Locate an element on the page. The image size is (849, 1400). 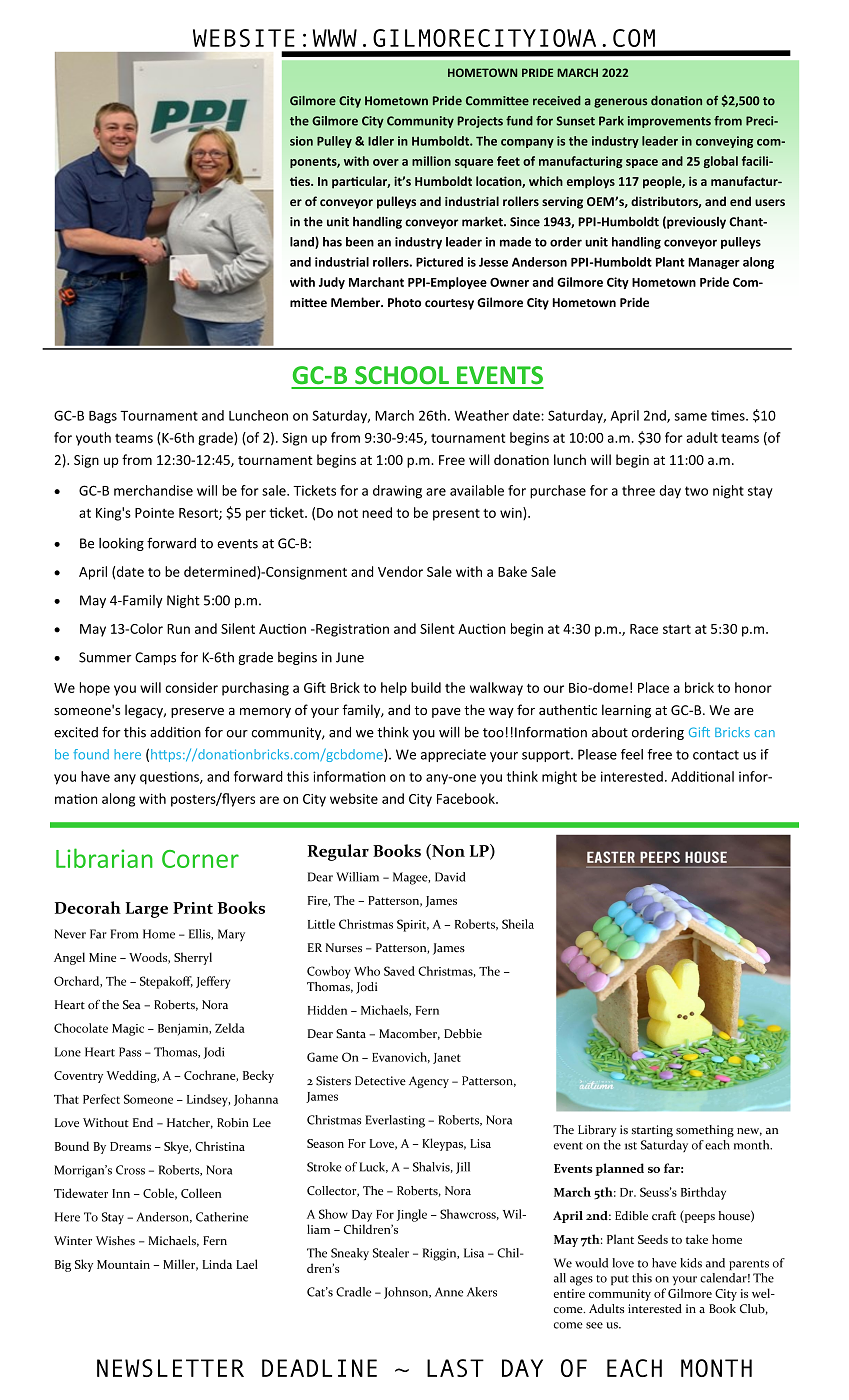
Bags is located at coordinates (103, 417).
